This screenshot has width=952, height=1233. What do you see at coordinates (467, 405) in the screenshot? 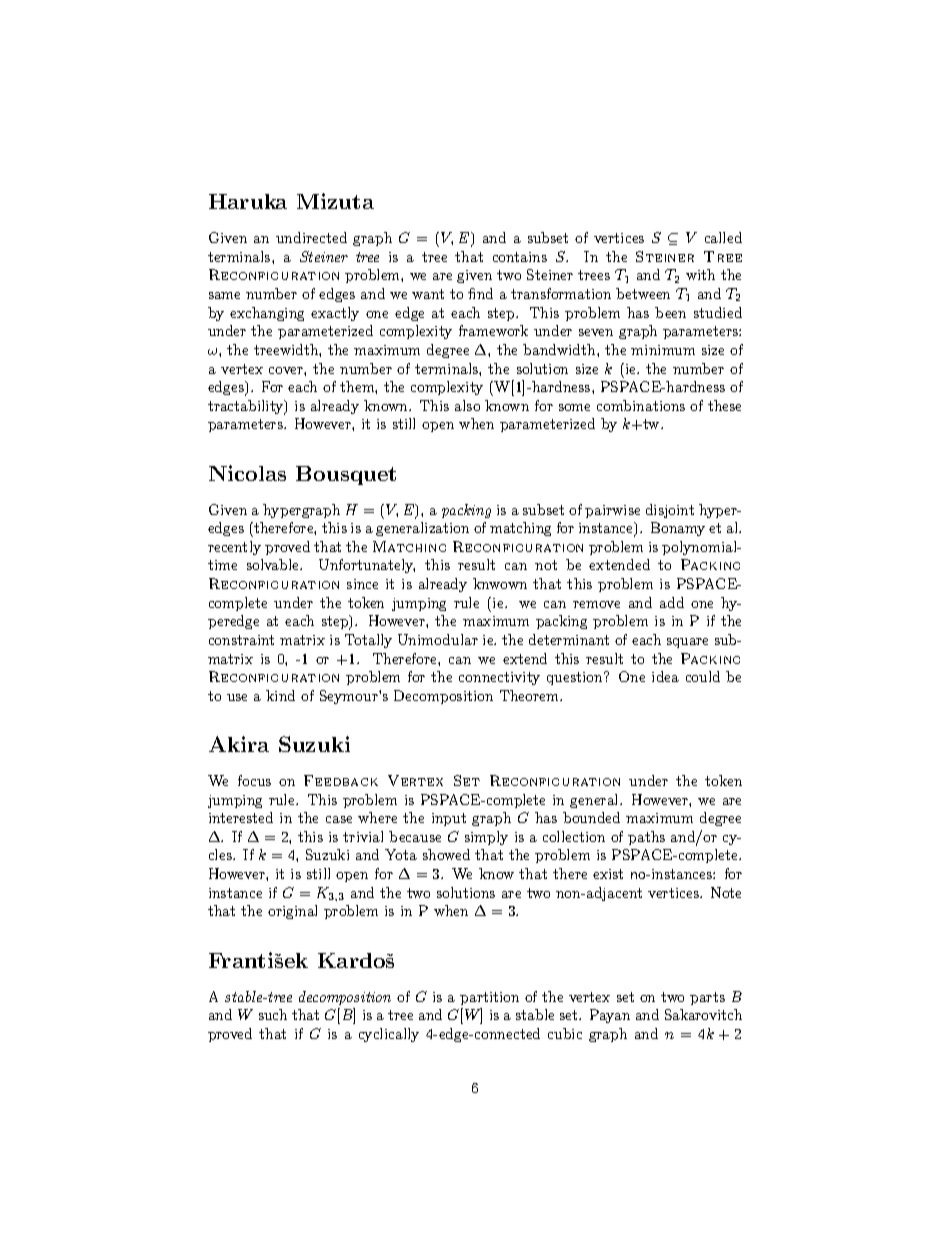
I see `also` at bounding box center [467, 405].
